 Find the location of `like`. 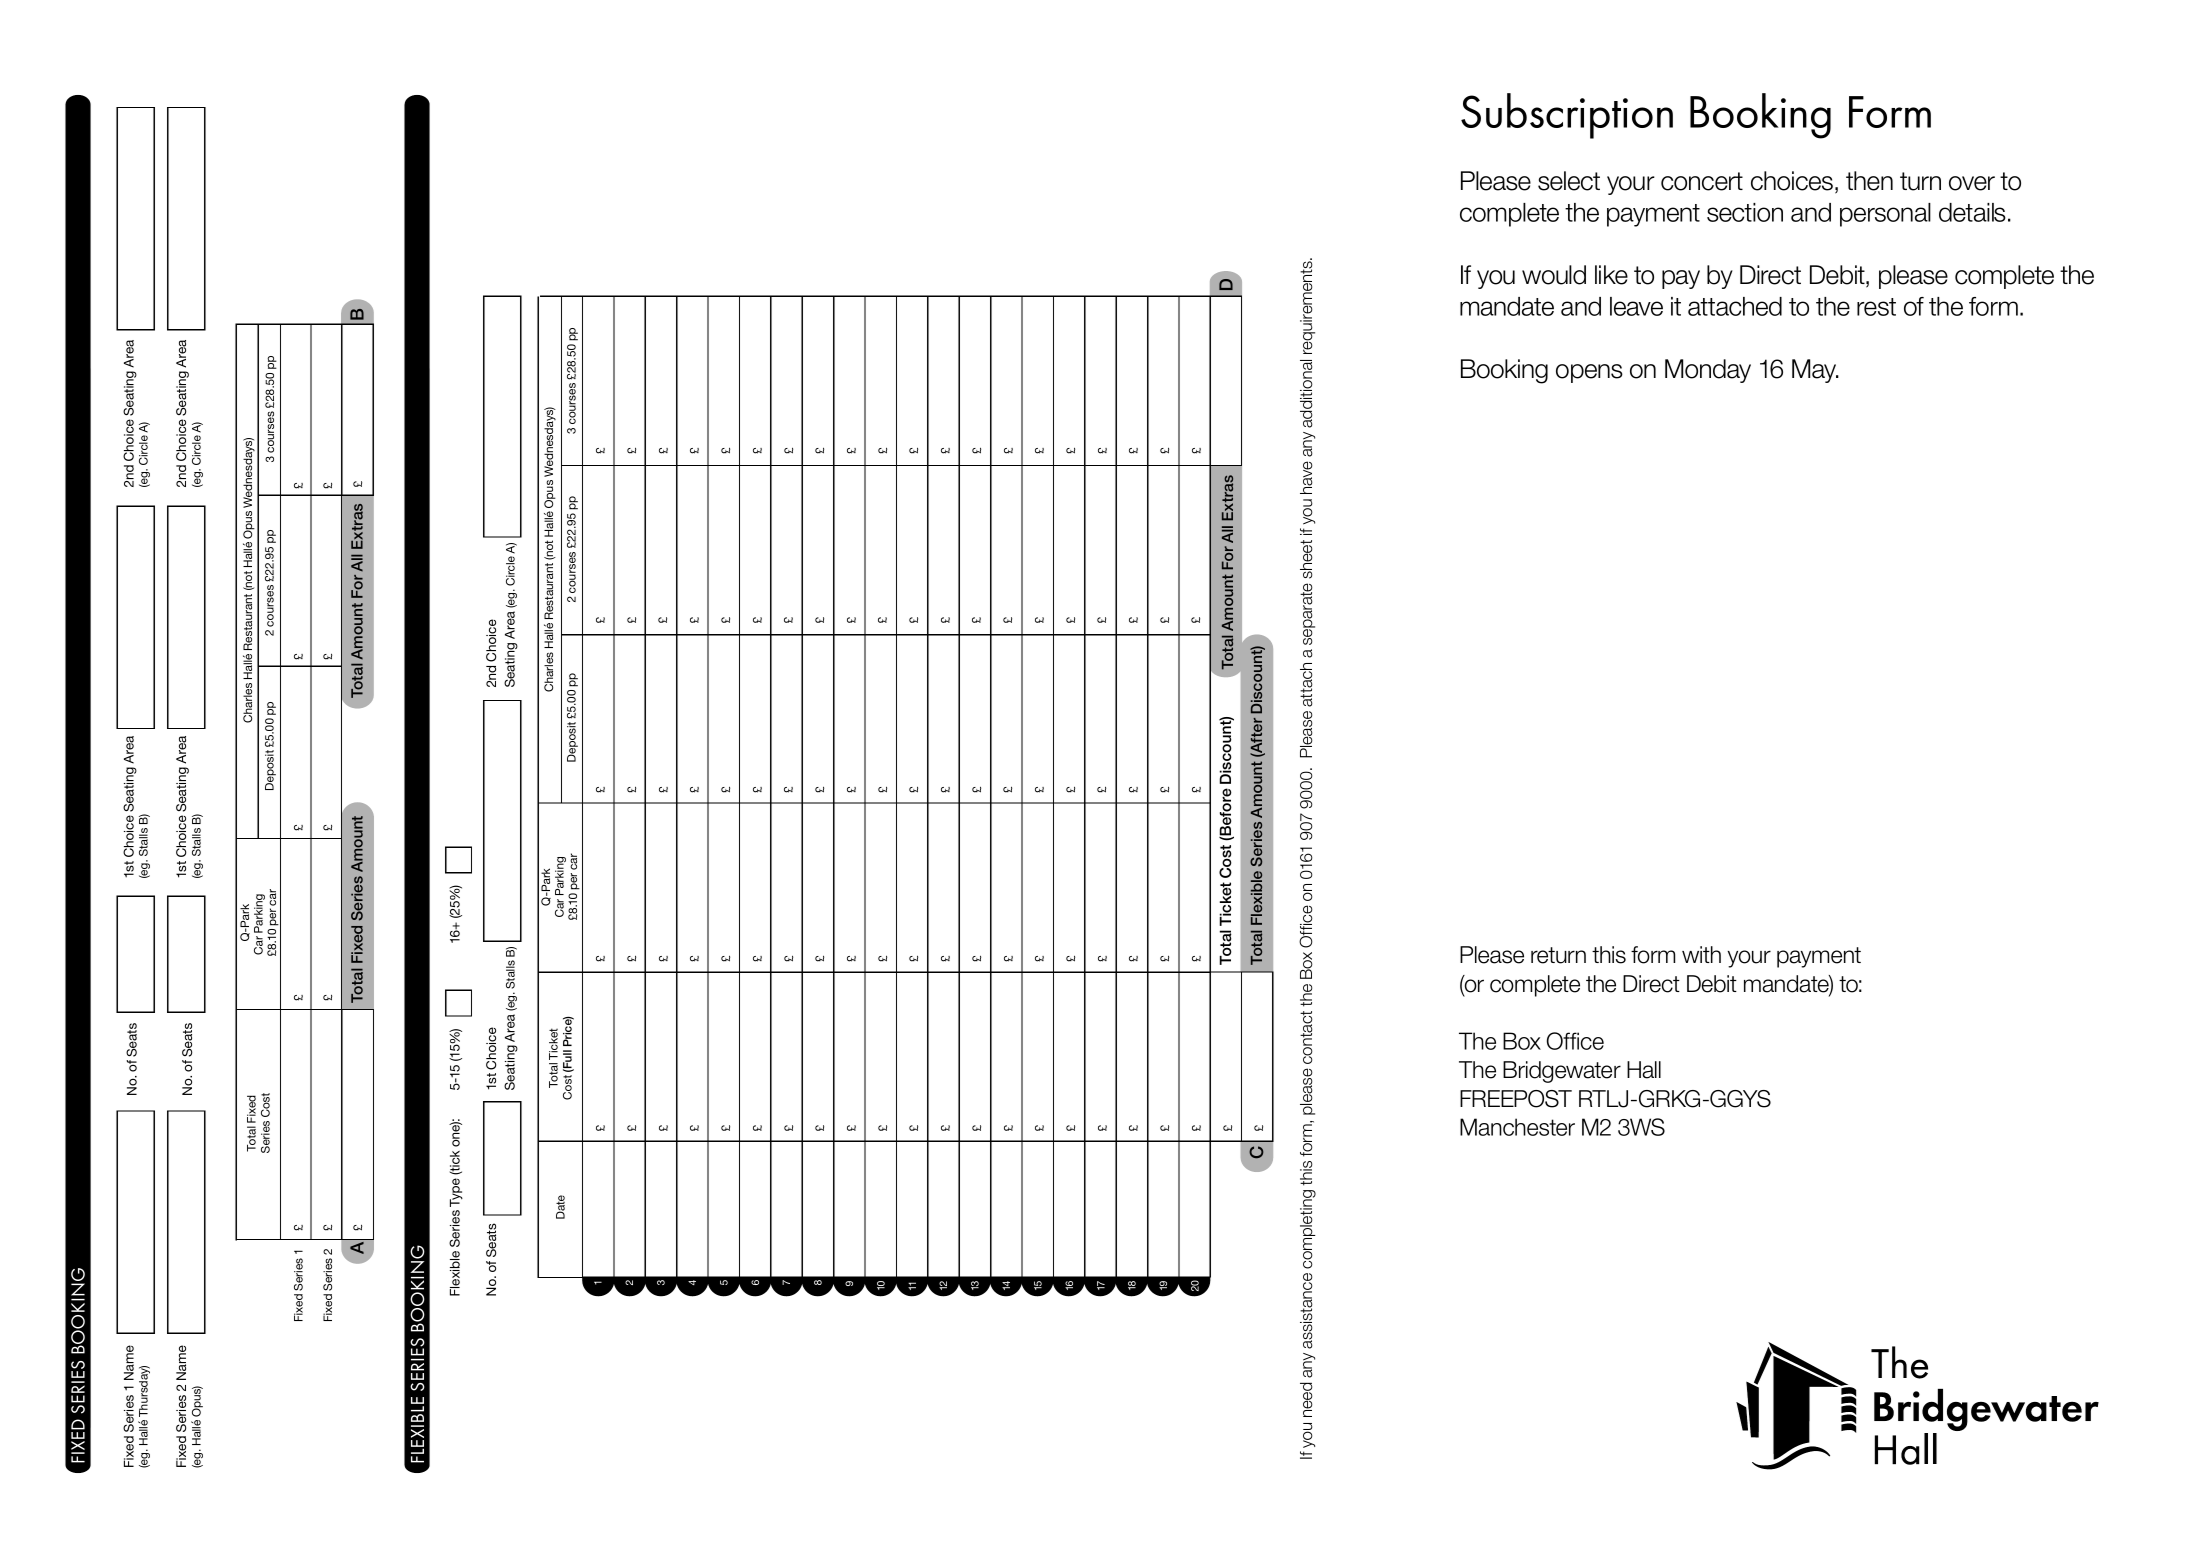

like is located at coordinates (1611, 275).
